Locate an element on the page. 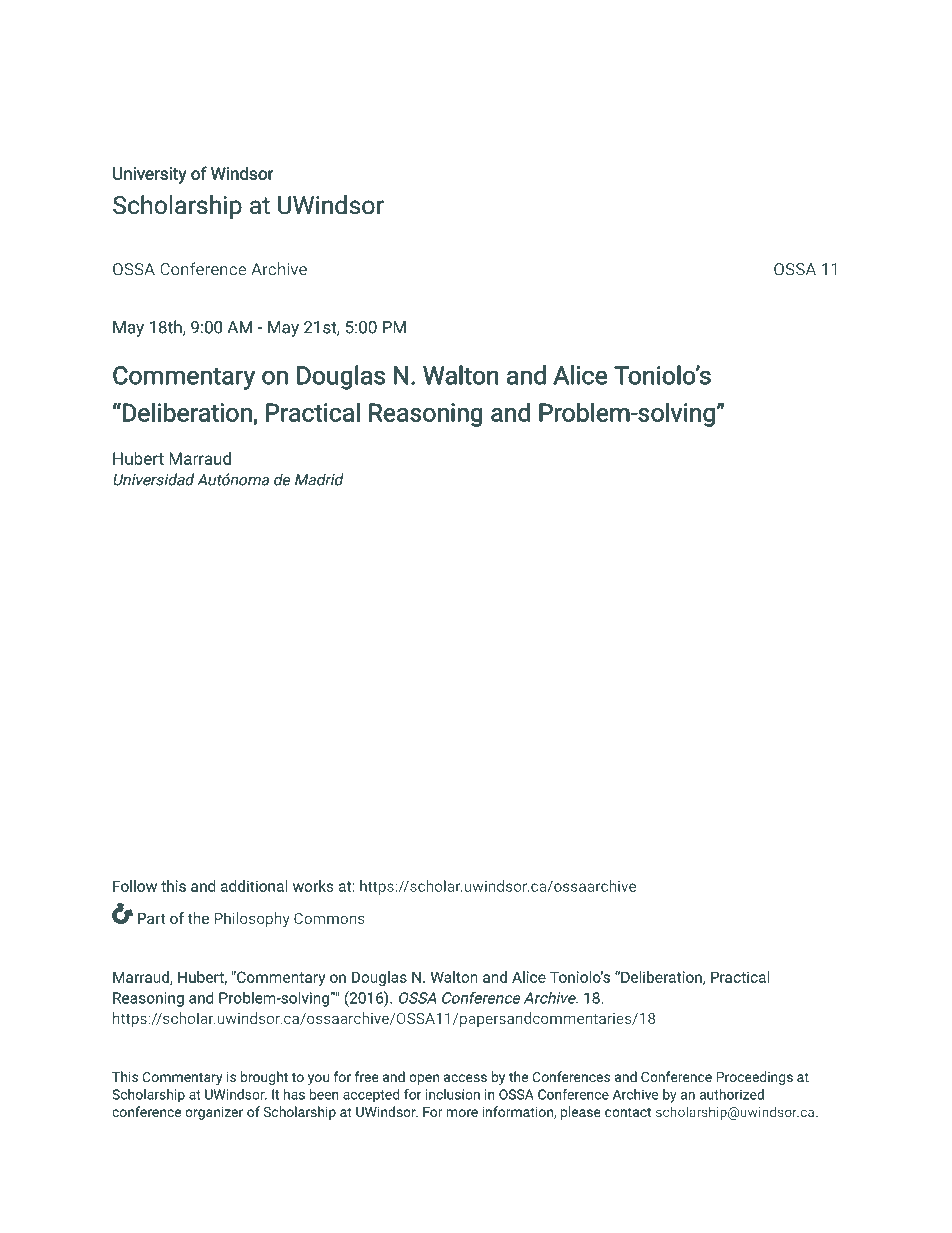 This page has width=952, height=1233. Philosophy is located at coordinates (252, 919).
